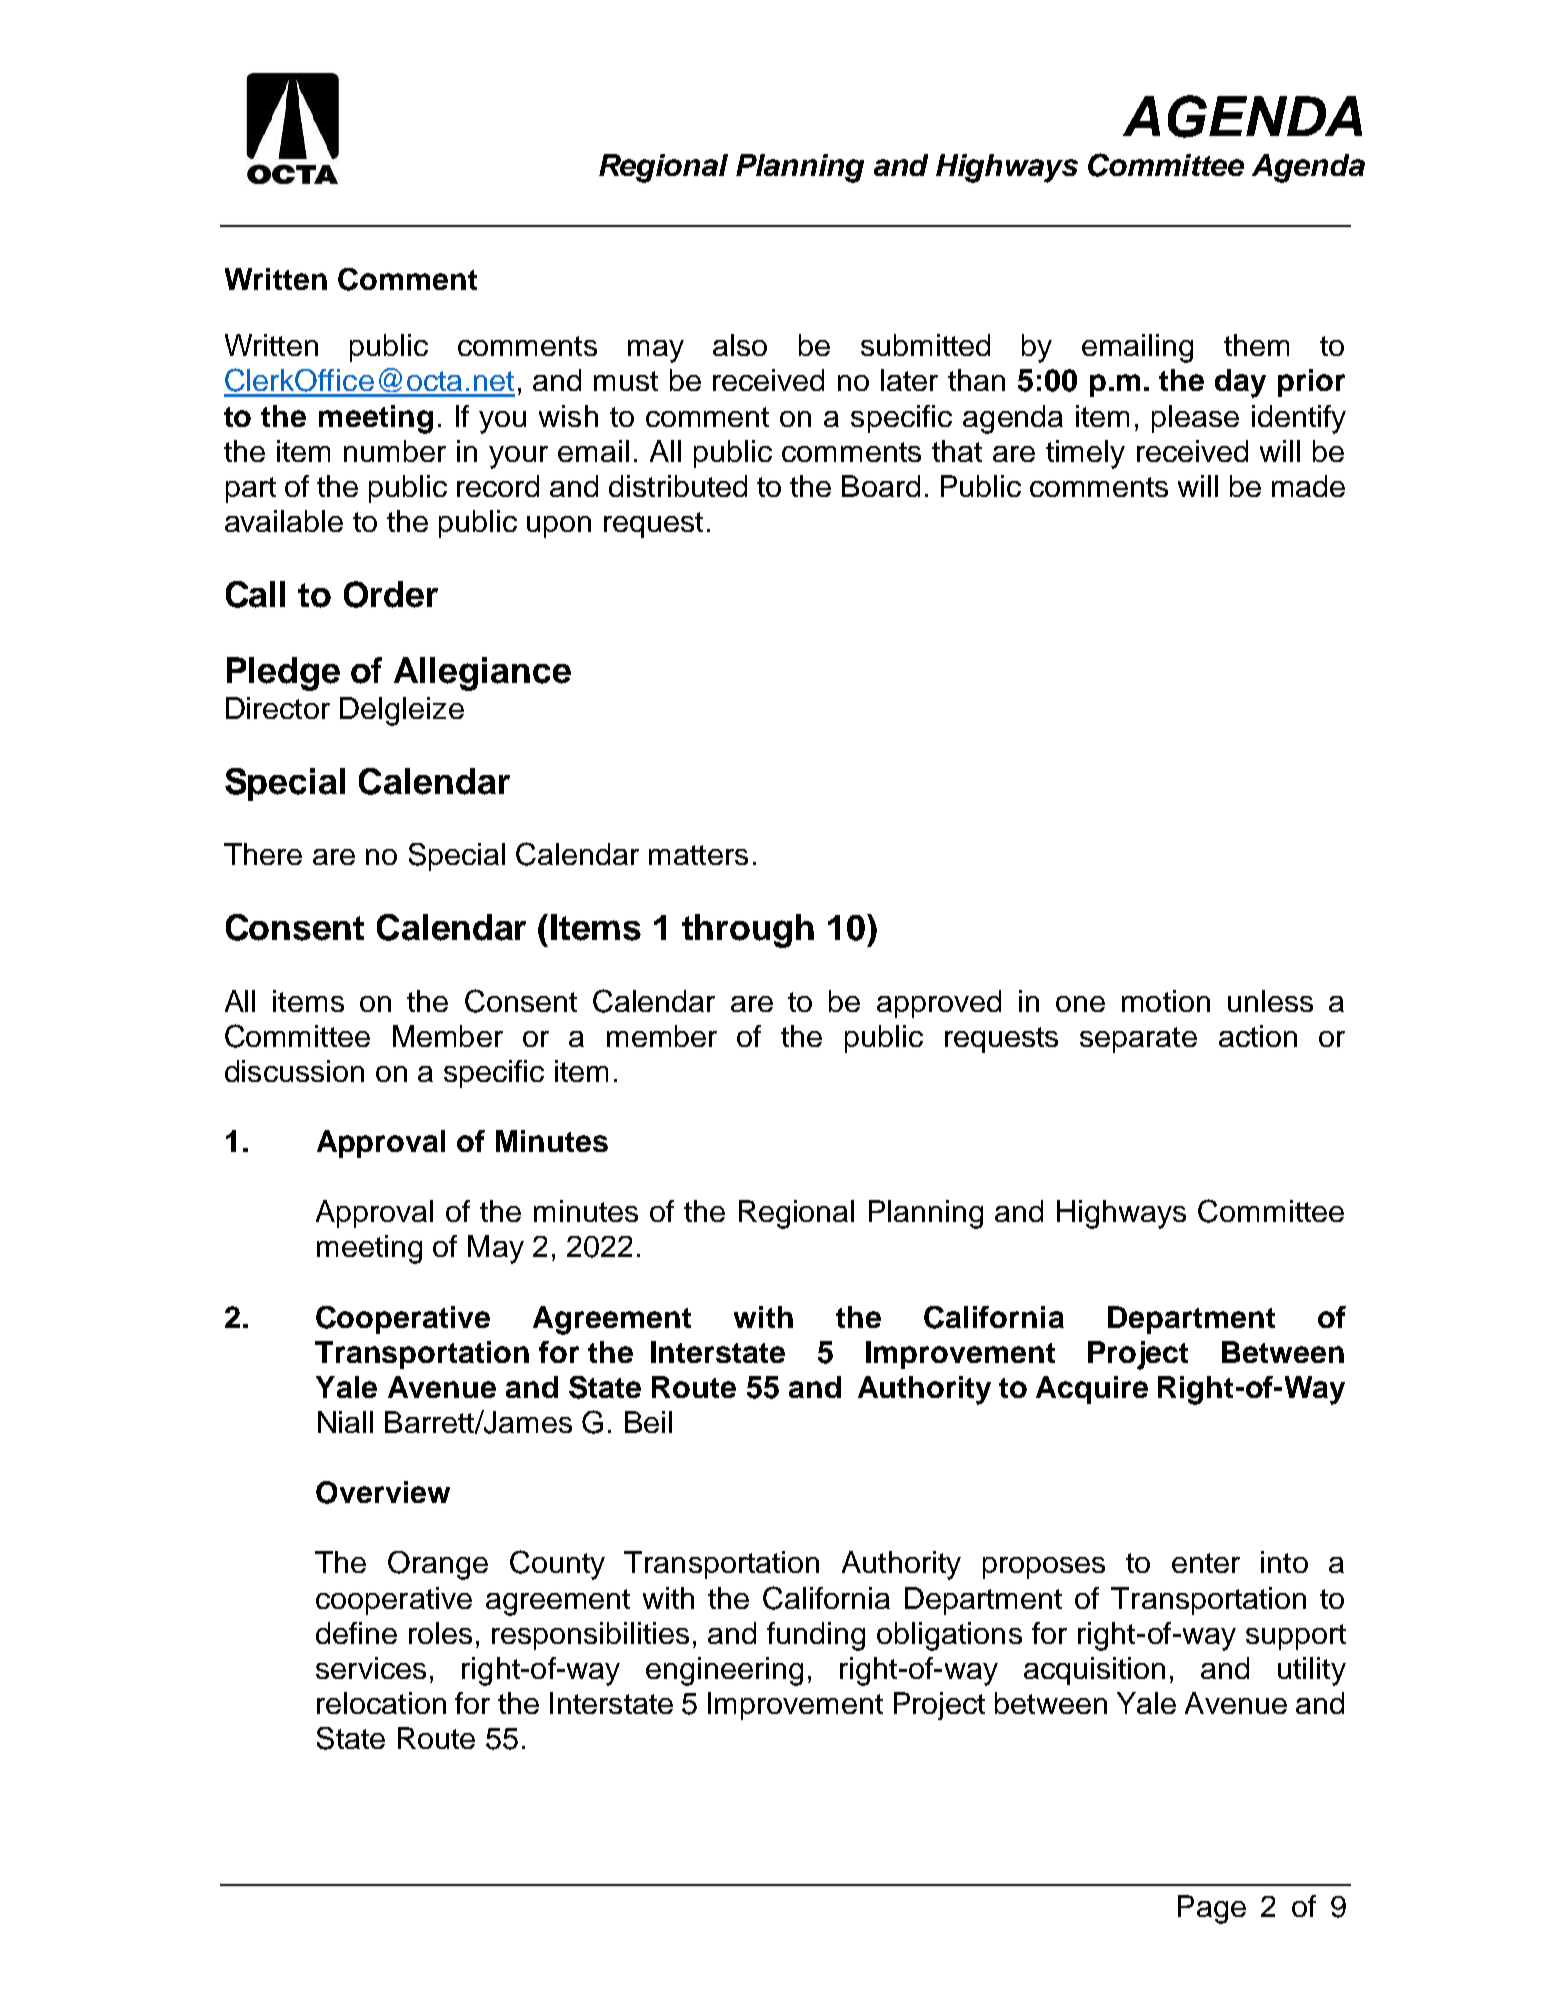 This page has width=1557, height=2015. What do you see at coordinates (1166, 1001) in the page?
I see `motion` at bounding box center [1166, 1001].
